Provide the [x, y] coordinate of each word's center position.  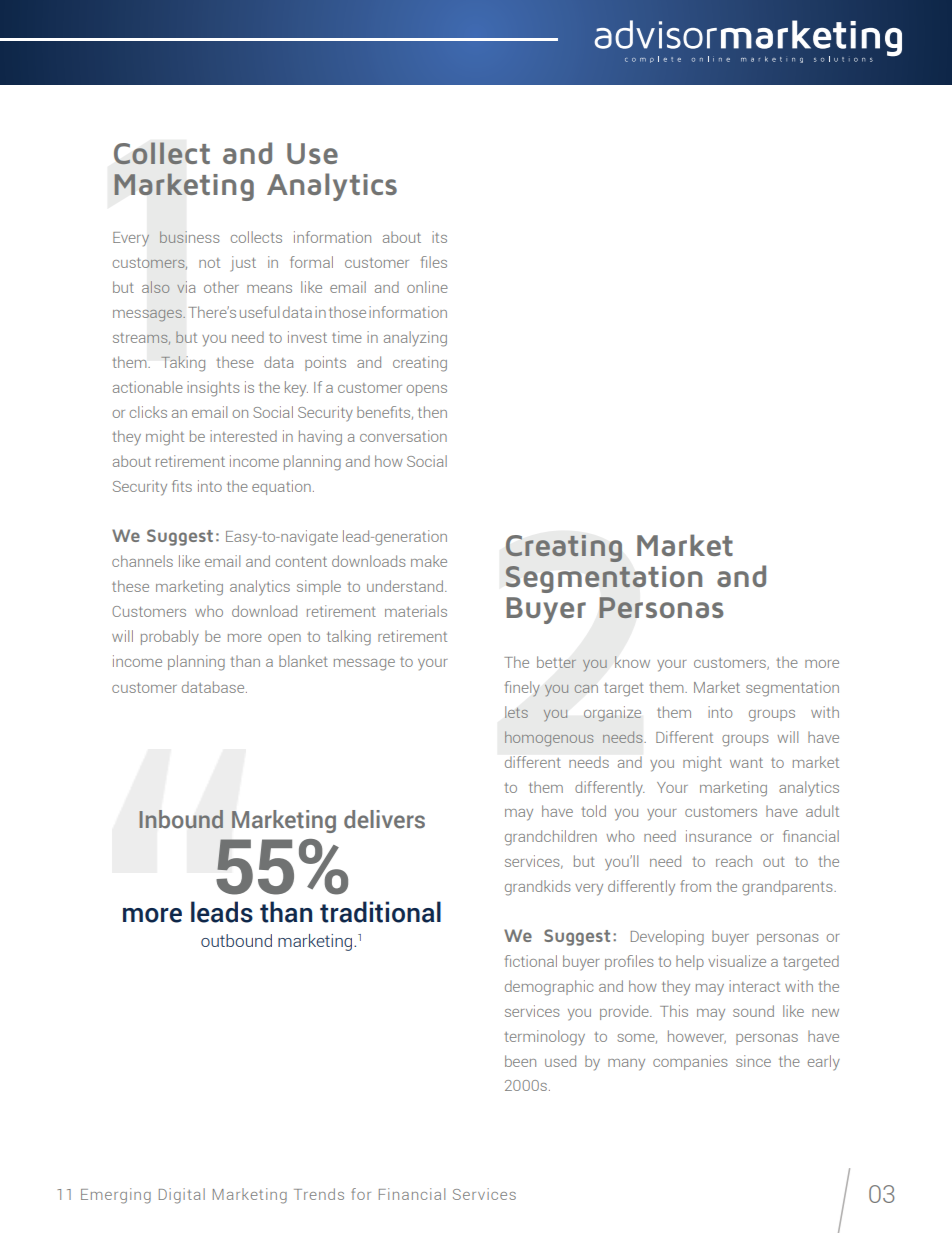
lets [516, 712]
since [753, 1061]
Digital [182, 1196]
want [746, 763]
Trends [319, 1194]
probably [170, 637]
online [427, 287]
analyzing [415, 339]
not [209, 263]
